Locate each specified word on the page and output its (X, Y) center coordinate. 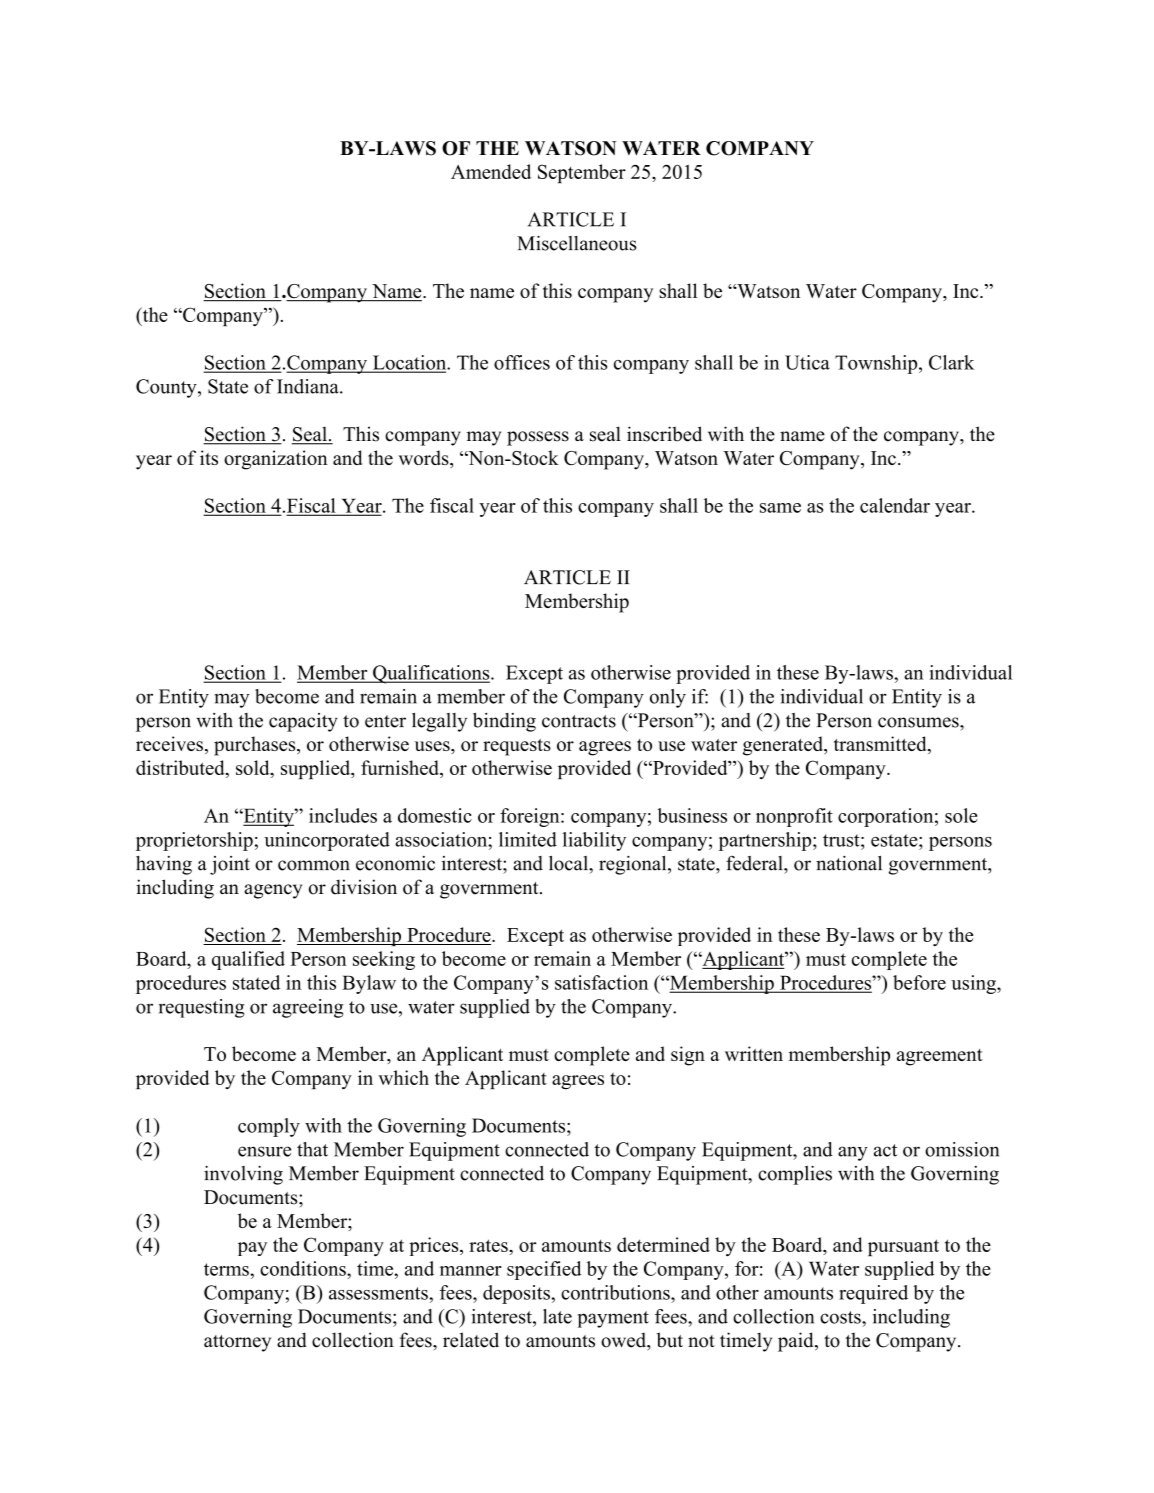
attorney (237, 1343)
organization (276, 460)
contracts (579, 721)
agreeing (308, 1008)
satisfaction (601, 982)
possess (538, 438)
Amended (491, 171)
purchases (256, 746)
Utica (807, 362)
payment (613, 1319)
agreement (940, 1057)
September (582, 173)
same (780, 508)
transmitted (881, 745)
